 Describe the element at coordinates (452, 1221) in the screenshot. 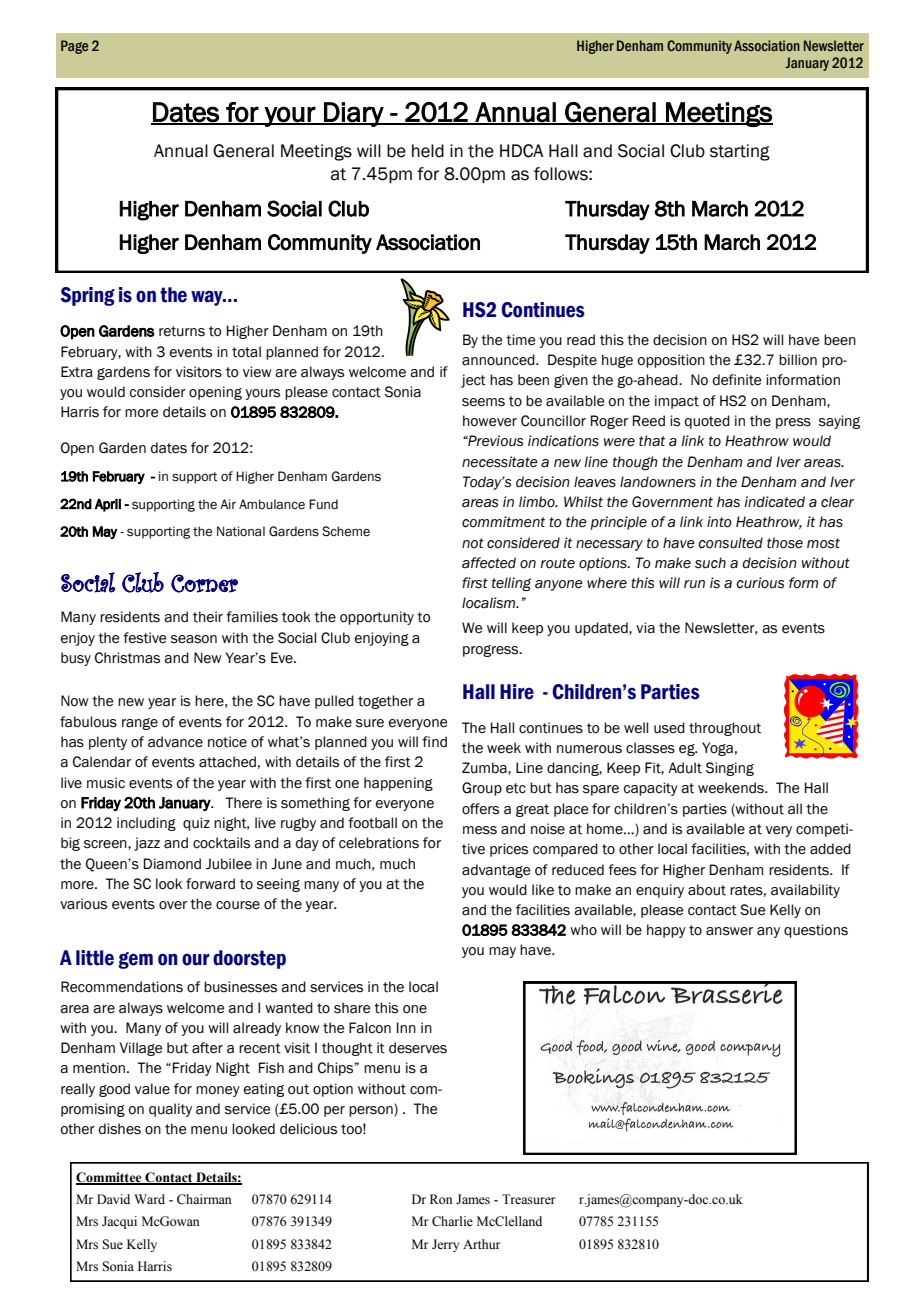

I see `Charlie` at that location.
